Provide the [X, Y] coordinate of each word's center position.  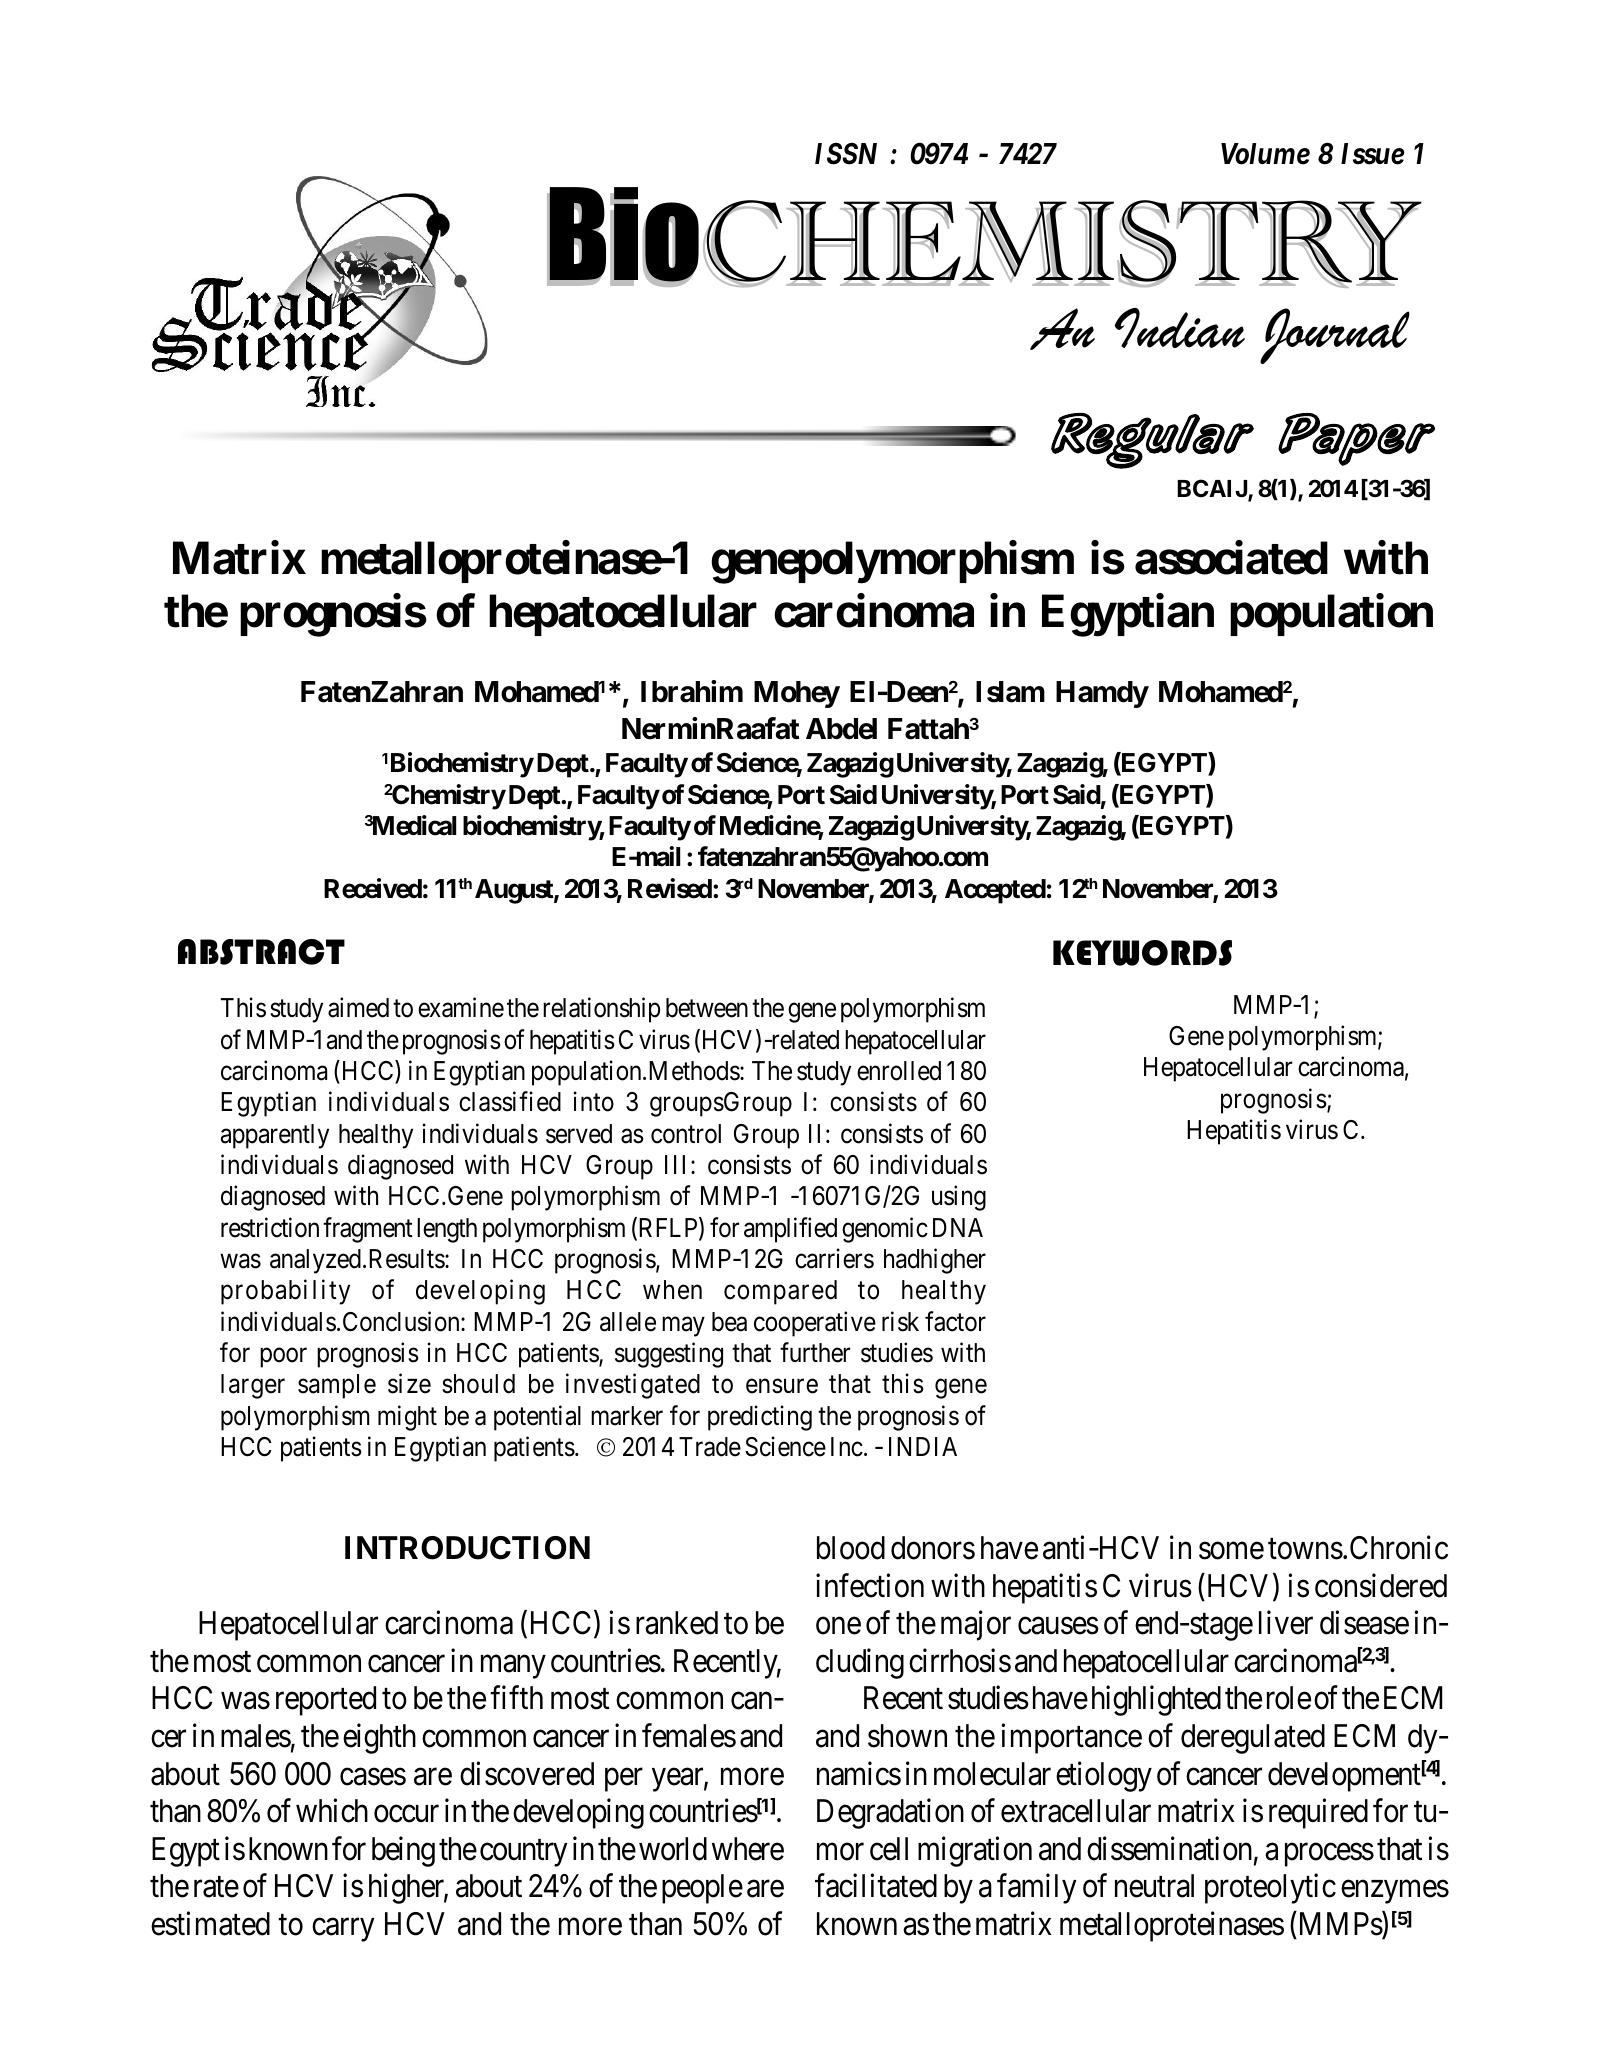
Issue [1373, 154]
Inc [847, 1447]
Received [373, 888]
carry [343, 1930]
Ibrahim [692, 691]
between [707, 1008]
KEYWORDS [1142, 953]
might [407, 1418]
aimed [358, 1007]
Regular [1152, 441]
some [1231, 1551]
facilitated [876, 1886]
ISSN [846, 154]
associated [1231, 558]
